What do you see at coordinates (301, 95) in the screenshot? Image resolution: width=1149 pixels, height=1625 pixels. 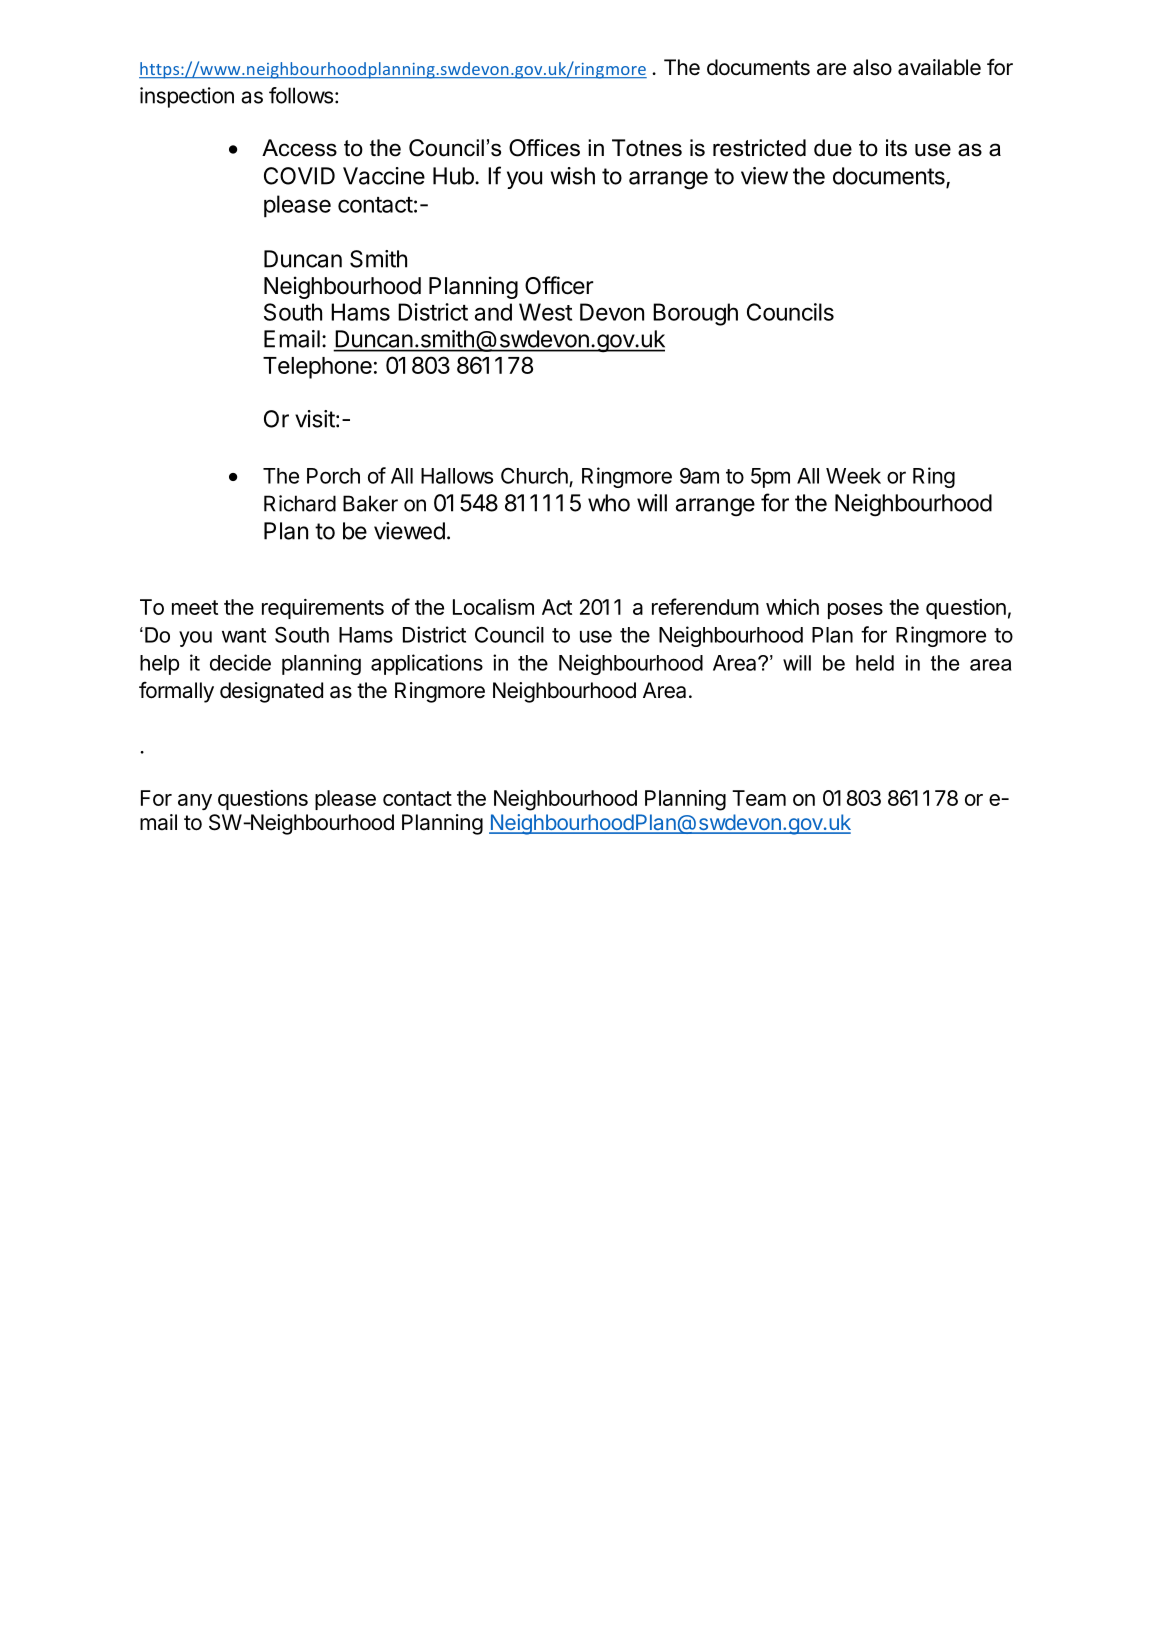 I see `follows` at bounding box center [301, 95].
